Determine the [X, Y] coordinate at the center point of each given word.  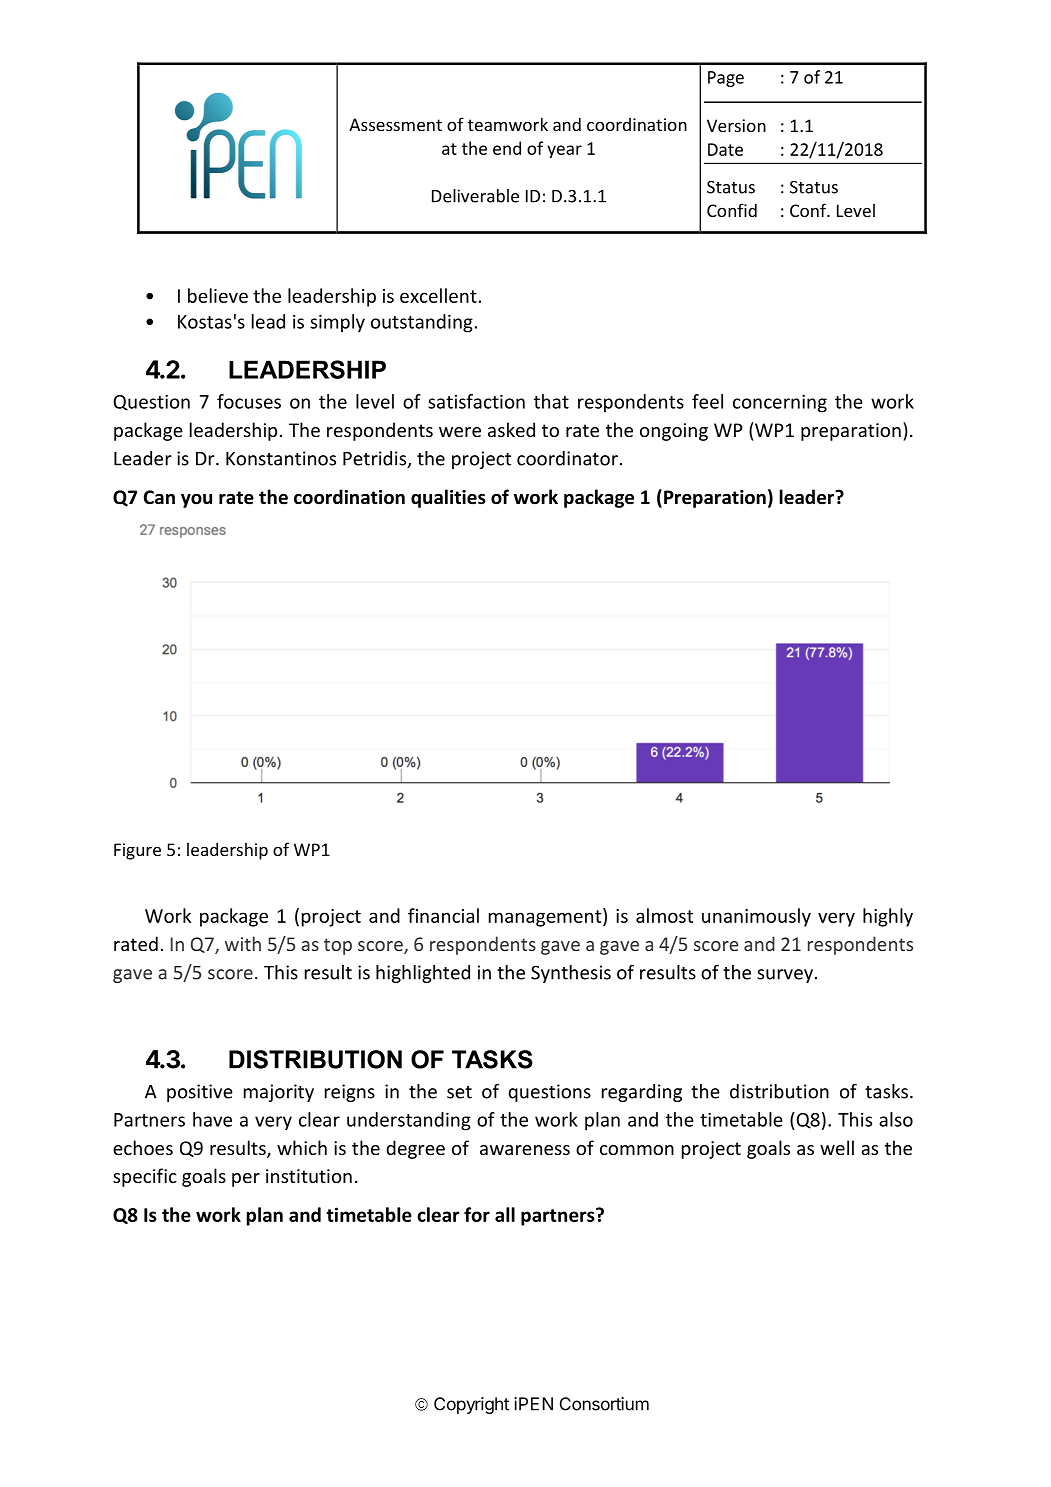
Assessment [395, 124]
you [196, 501]
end [507, 148]
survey [785, 976]
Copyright [471, 1405]
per [246, 1180]
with [243, 943]
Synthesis [571, 974]
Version [736, 125]
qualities [448, 498]
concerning [780, 403]
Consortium [604, 1404]
